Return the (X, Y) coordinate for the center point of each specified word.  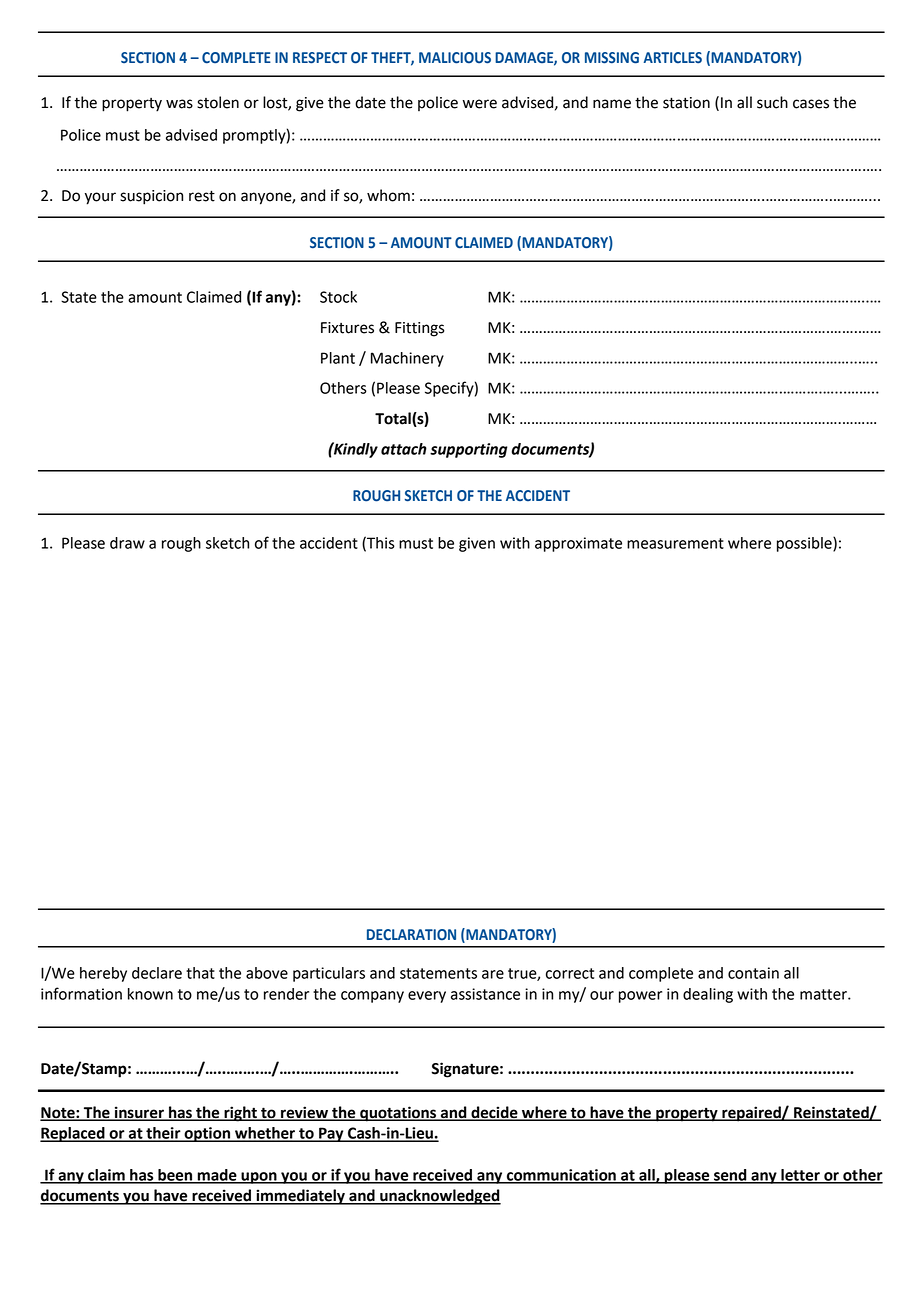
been (175, 1176)
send (730, 1176)
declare (157, 973)
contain (753, 973)
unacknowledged (439, 1197)
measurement (675, 543)
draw (127, 543)
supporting (469, 450)
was (179, 104)
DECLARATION (411, 935)
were (480, 104)
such (772, 102)
